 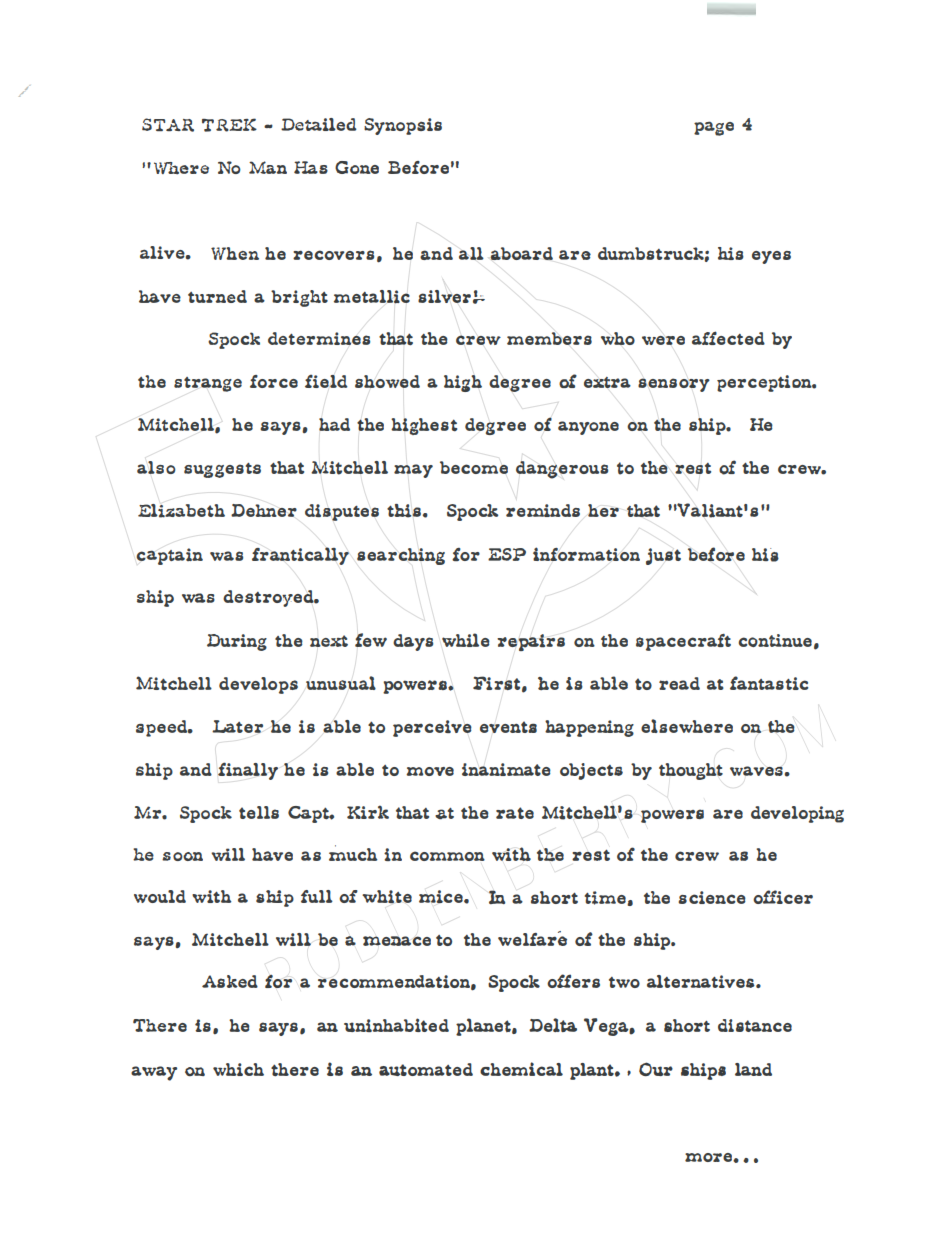 What do you see at coordinates (775, 640) in the screenshot?
I see `continue` at bounding box center [775, 640].
